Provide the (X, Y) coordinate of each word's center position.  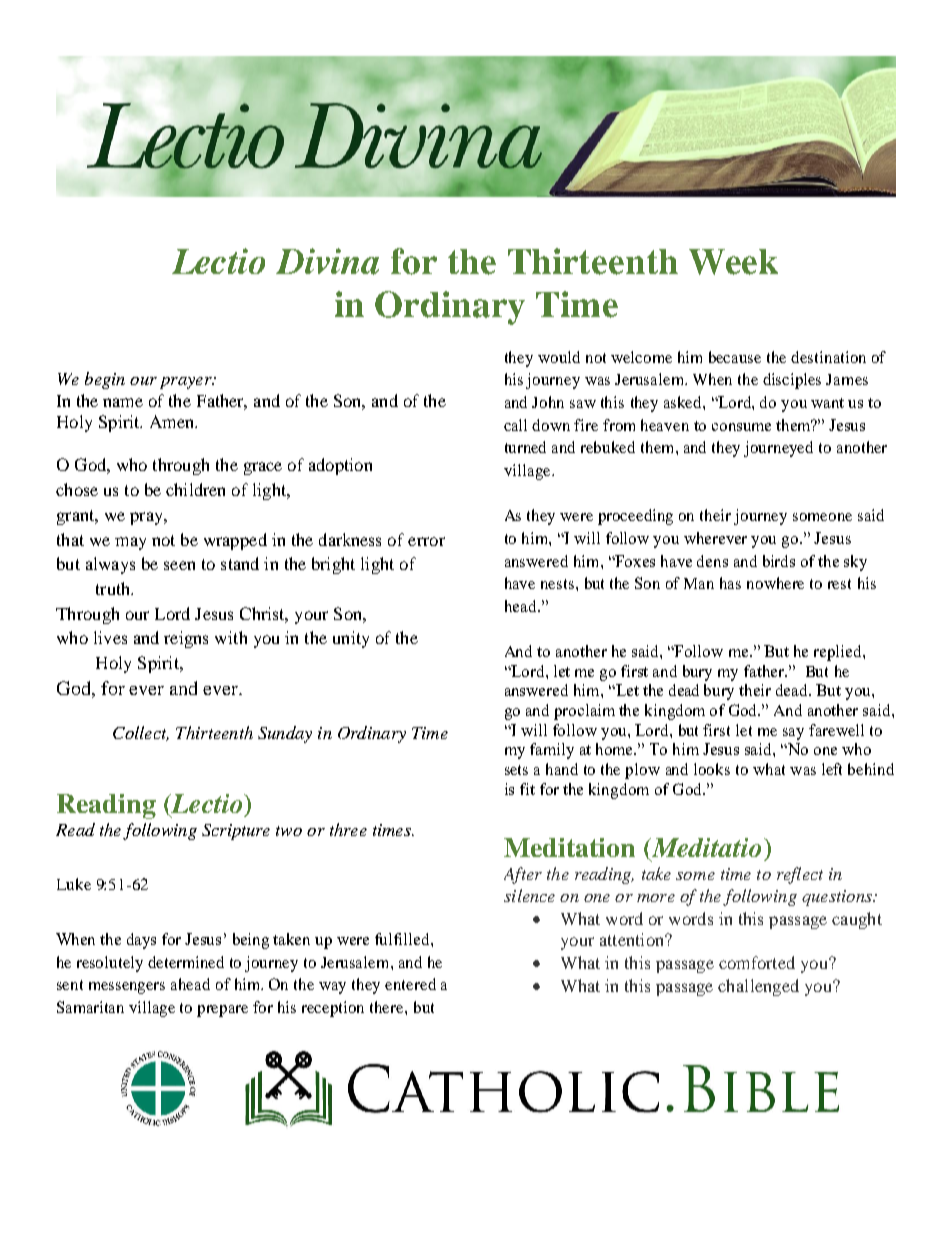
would (559, 357)
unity (351, 639)
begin (105, 380)
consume (741, 427)
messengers (127, 988)
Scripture (236, 832)
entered (410, 984)
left (832, 769)
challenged (758, 987)
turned (525, 447)
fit (527, 789)
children (195, 489)
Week (733, 262)
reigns (186, 639)
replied (839, 653)
